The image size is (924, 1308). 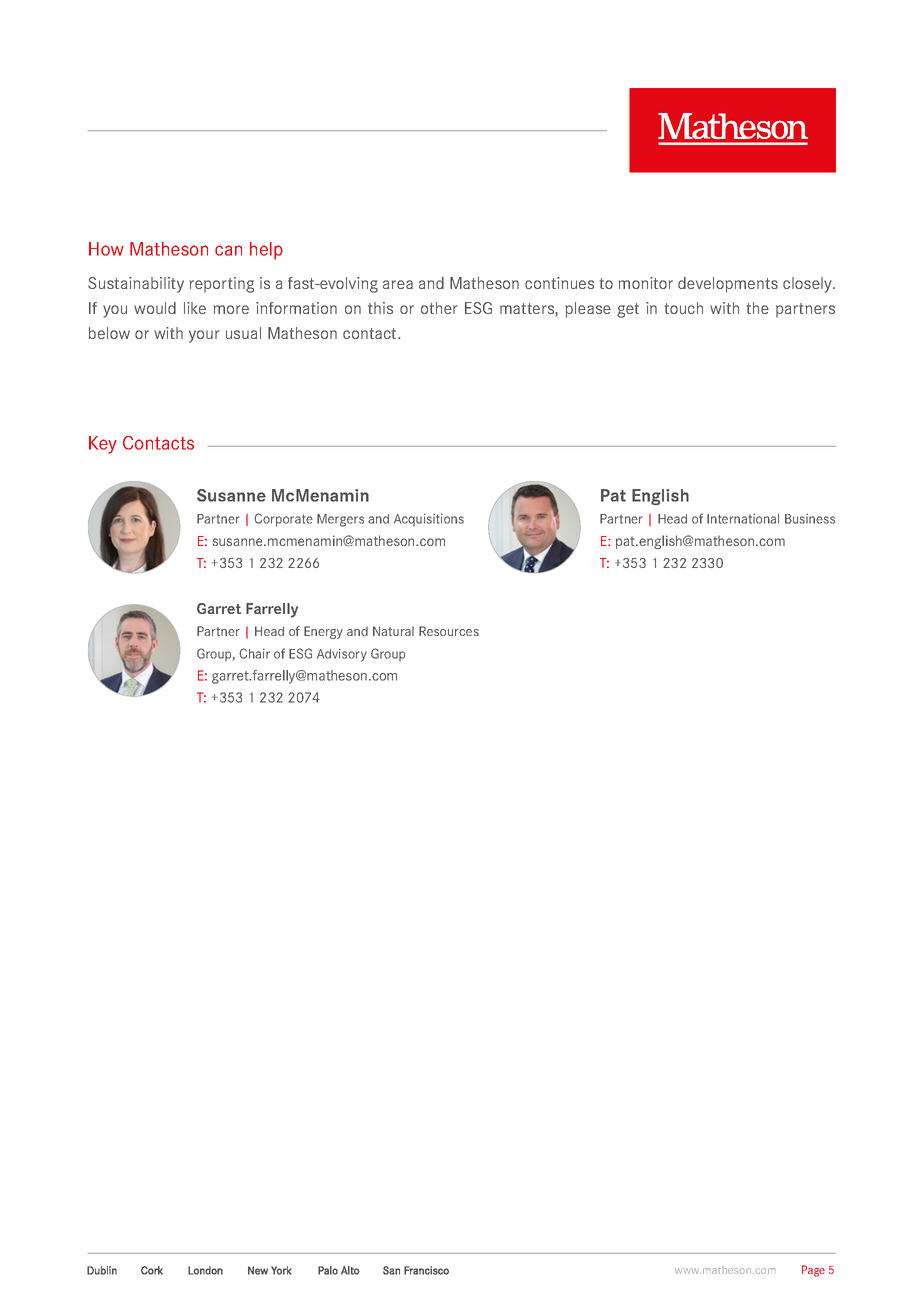 What do you see at coordinates (393, 631) in the screenshot?
I see `Natural` at bounding box center [393, 631].
